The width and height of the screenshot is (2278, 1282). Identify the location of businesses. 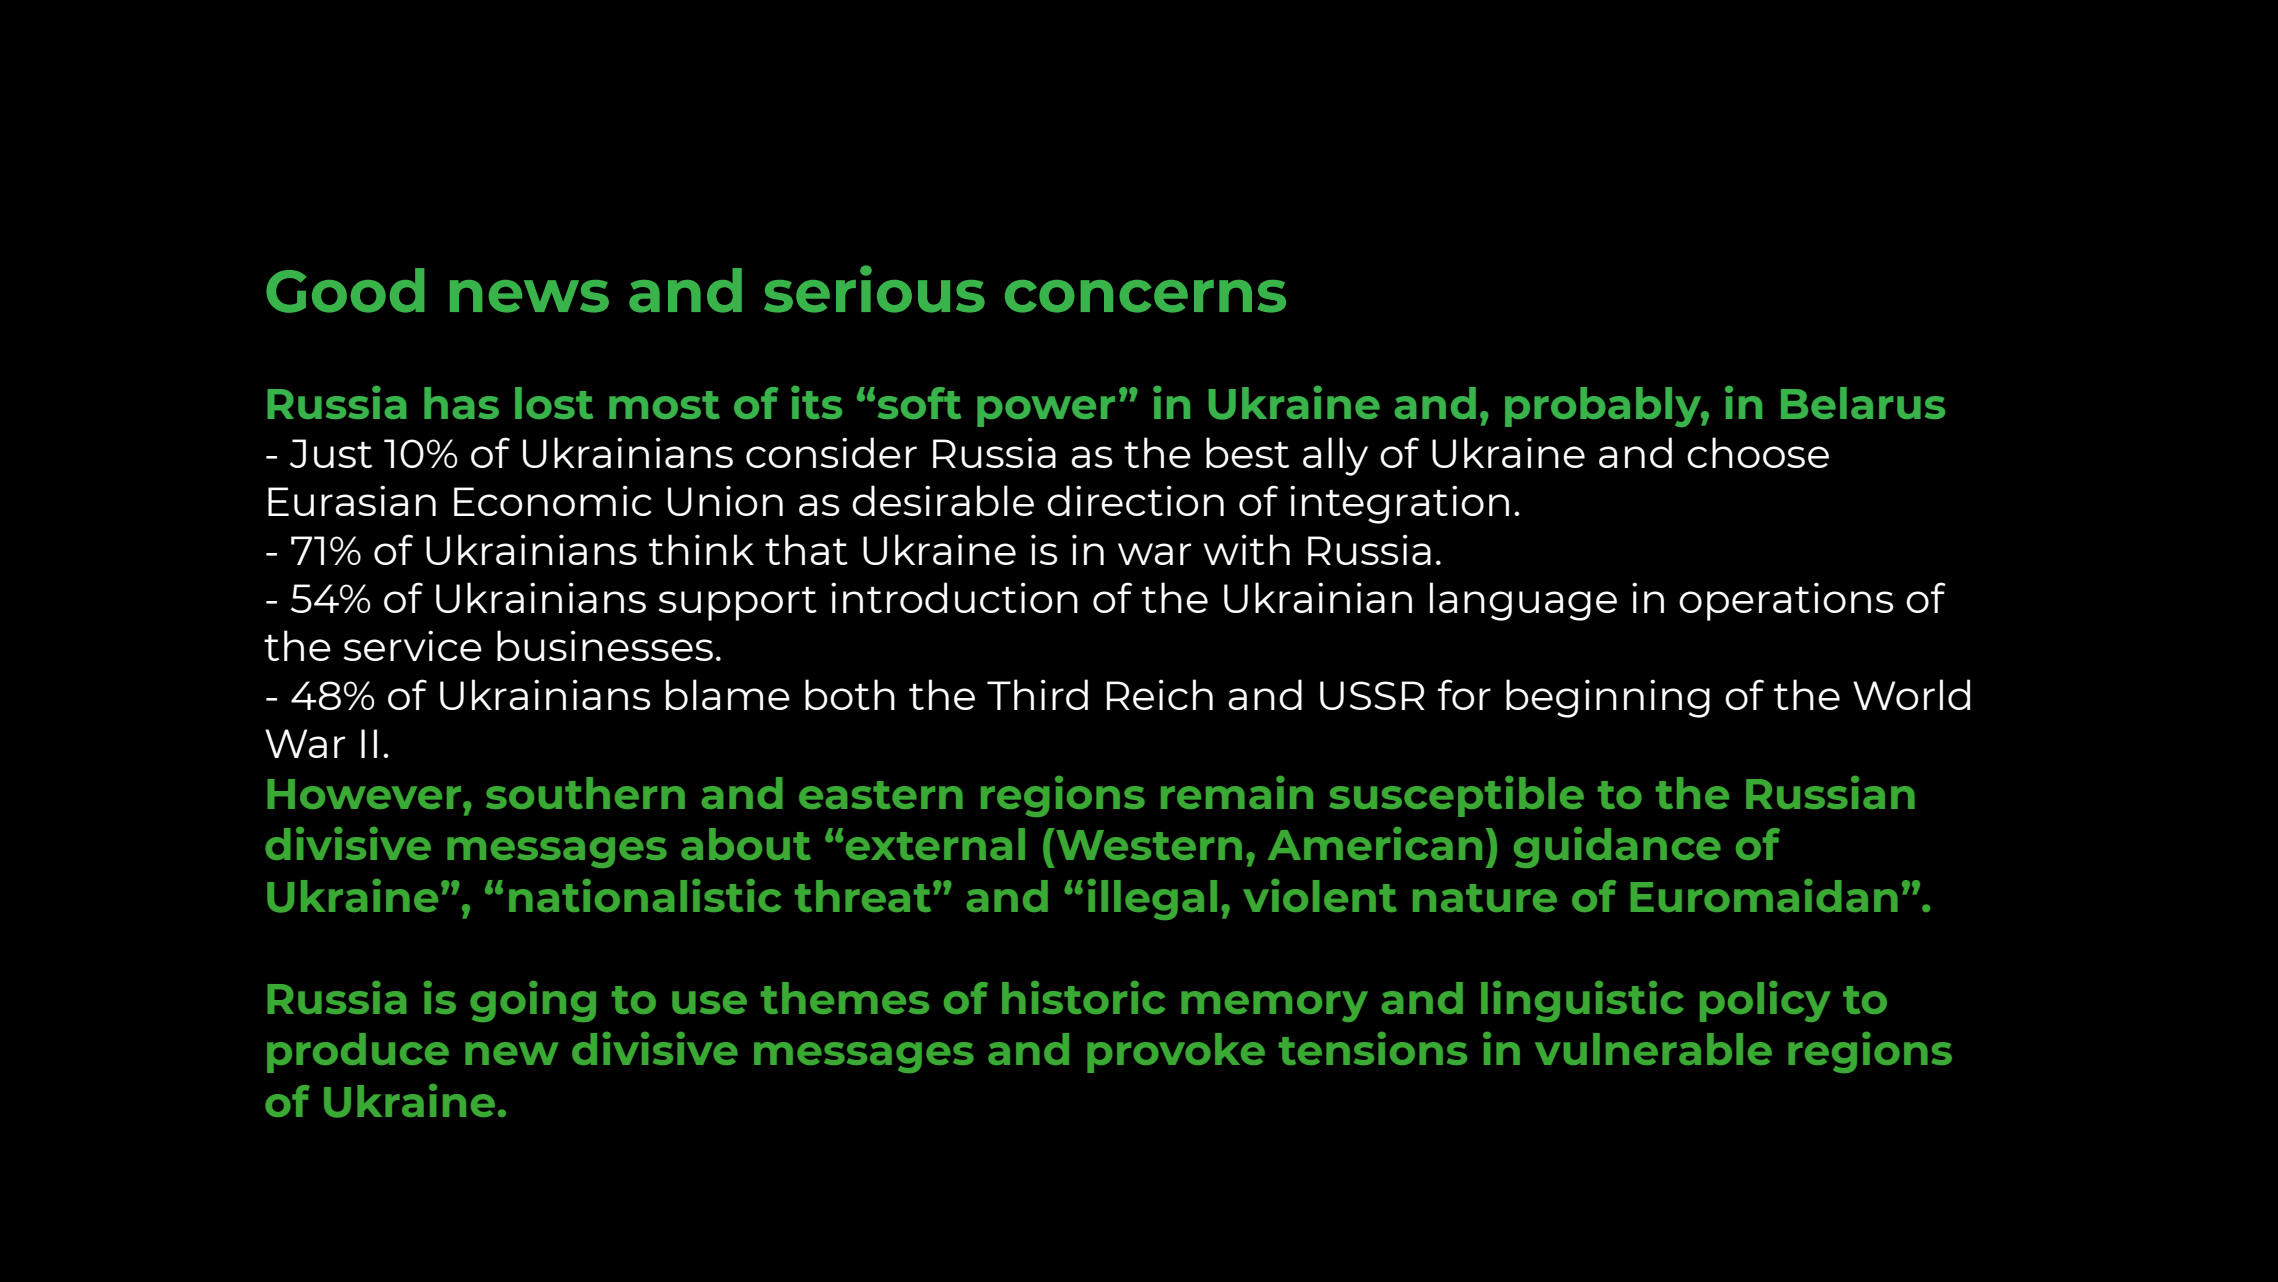
(605, 645).
